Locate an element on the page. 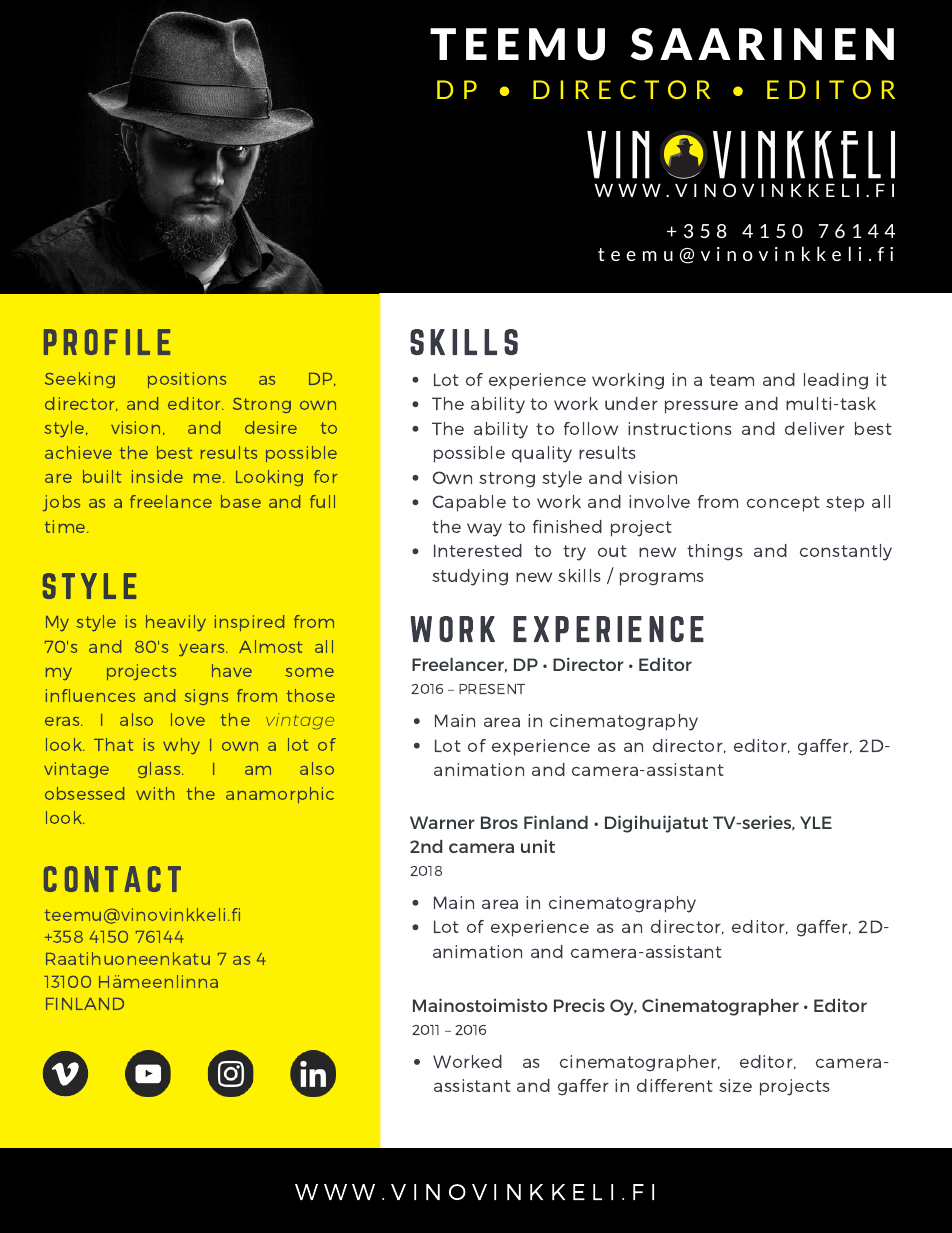 This page has width=952, height=1233. size is located at coordinates (735, 1085).
